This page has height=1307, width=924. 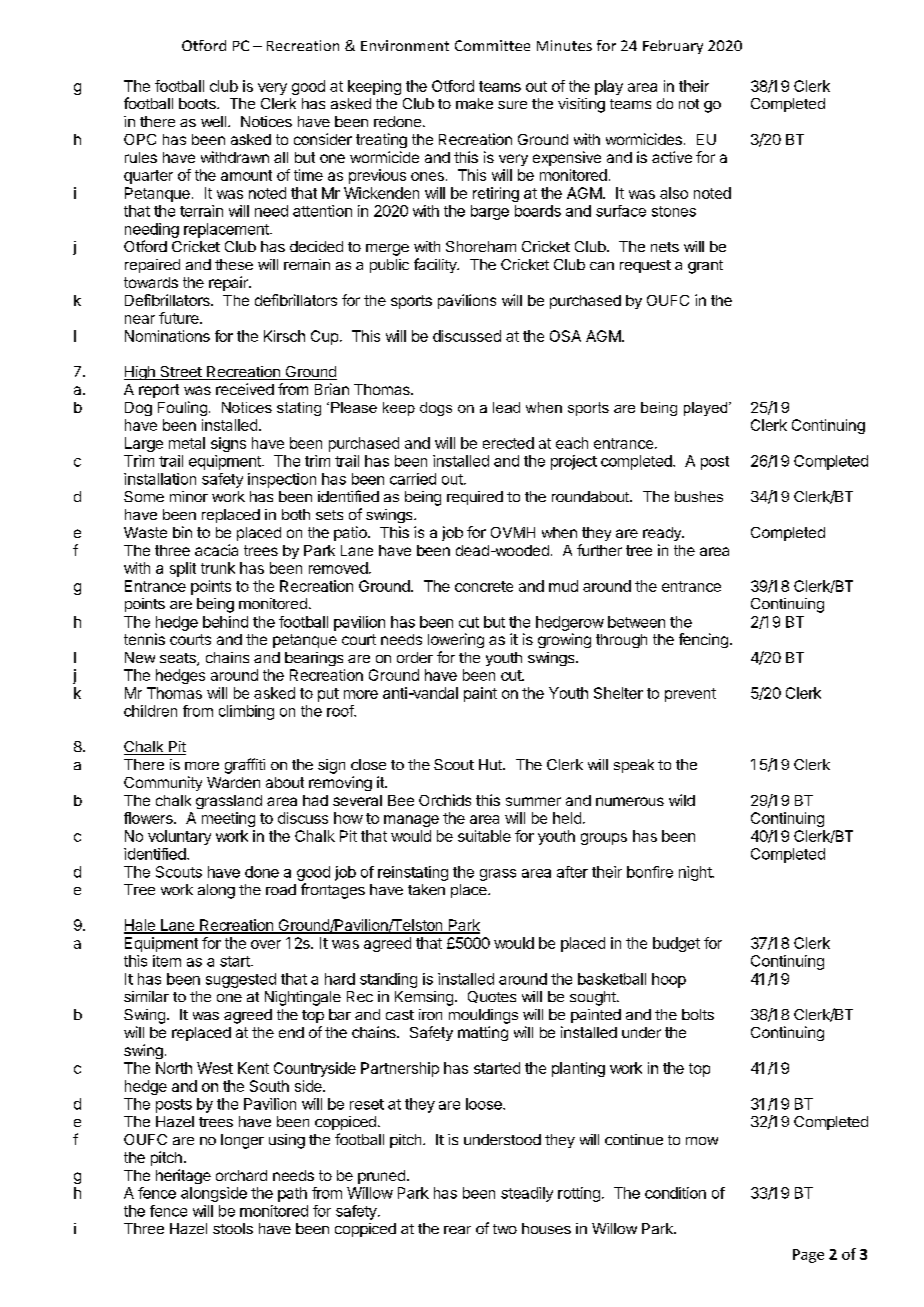 What do you see at coordinates (233, 1228) in the page?
I see `stools` at bounding box center [233, 1228].
